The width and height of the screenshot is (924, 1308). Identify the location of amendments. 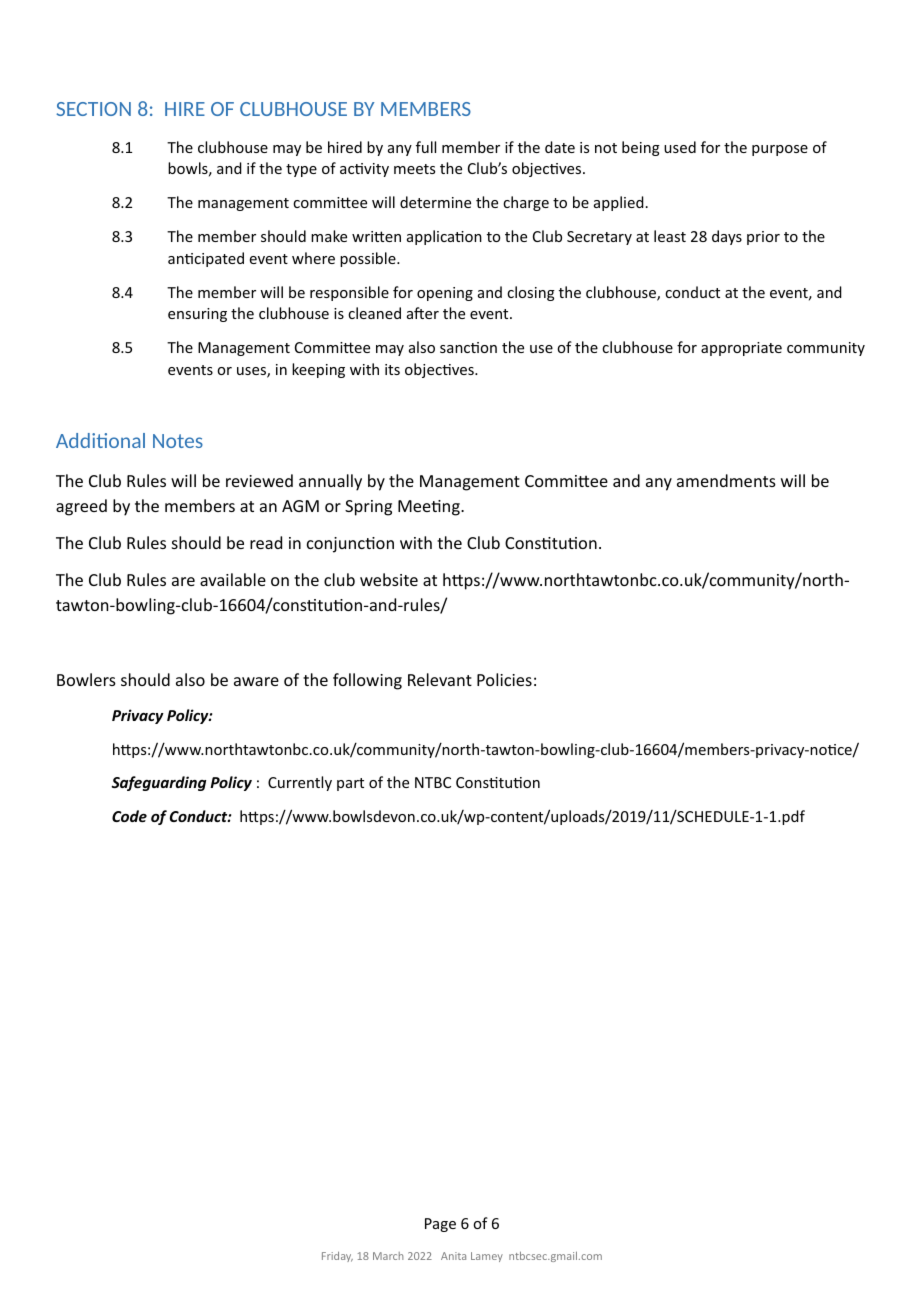
(726, 480).
